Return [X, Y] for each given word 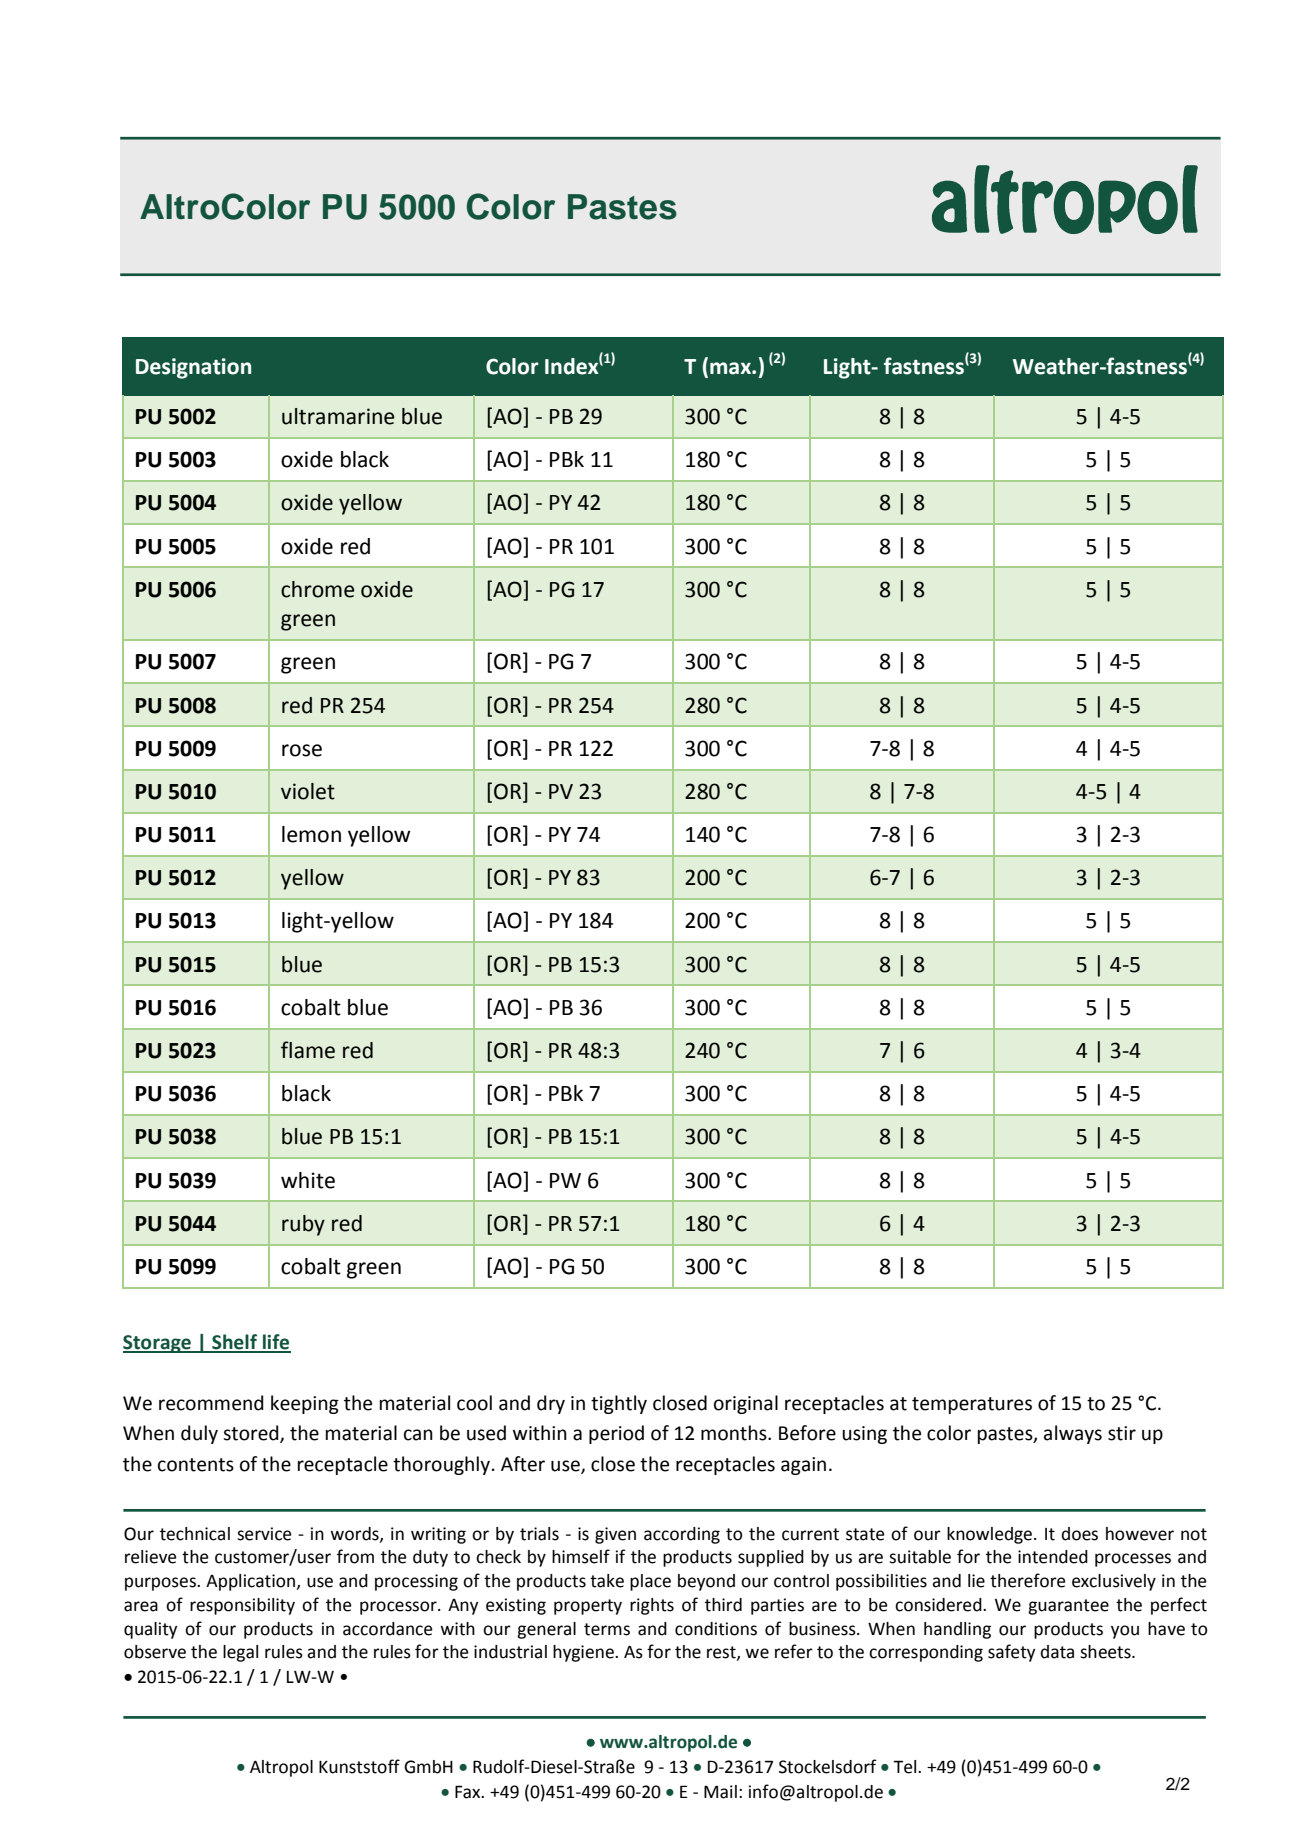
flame [308, 1050]
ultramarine [338, 416]
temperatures [972, 1405]
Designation [193, 368]
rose [302, 750]
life [276, 1343]
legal [240, 1653]
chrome [317, 589]
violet [308, 791]
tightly [619, 1404]
